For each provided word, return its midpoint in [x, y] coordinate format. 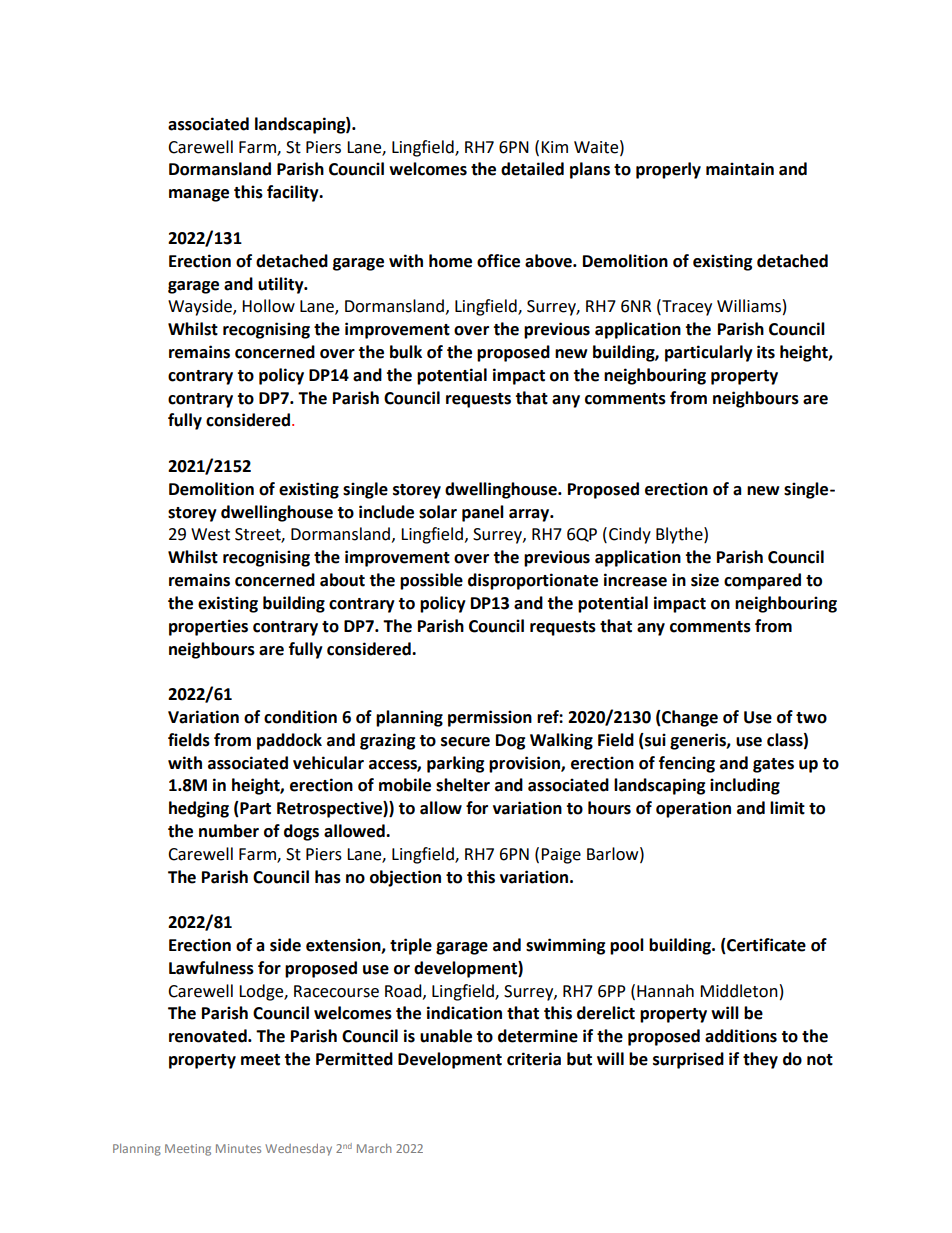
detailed [532, 169]
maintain [740, 169]
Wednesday [298, 1150]
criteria [534, 1059]
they [760, 1060]
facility [294, 193]
